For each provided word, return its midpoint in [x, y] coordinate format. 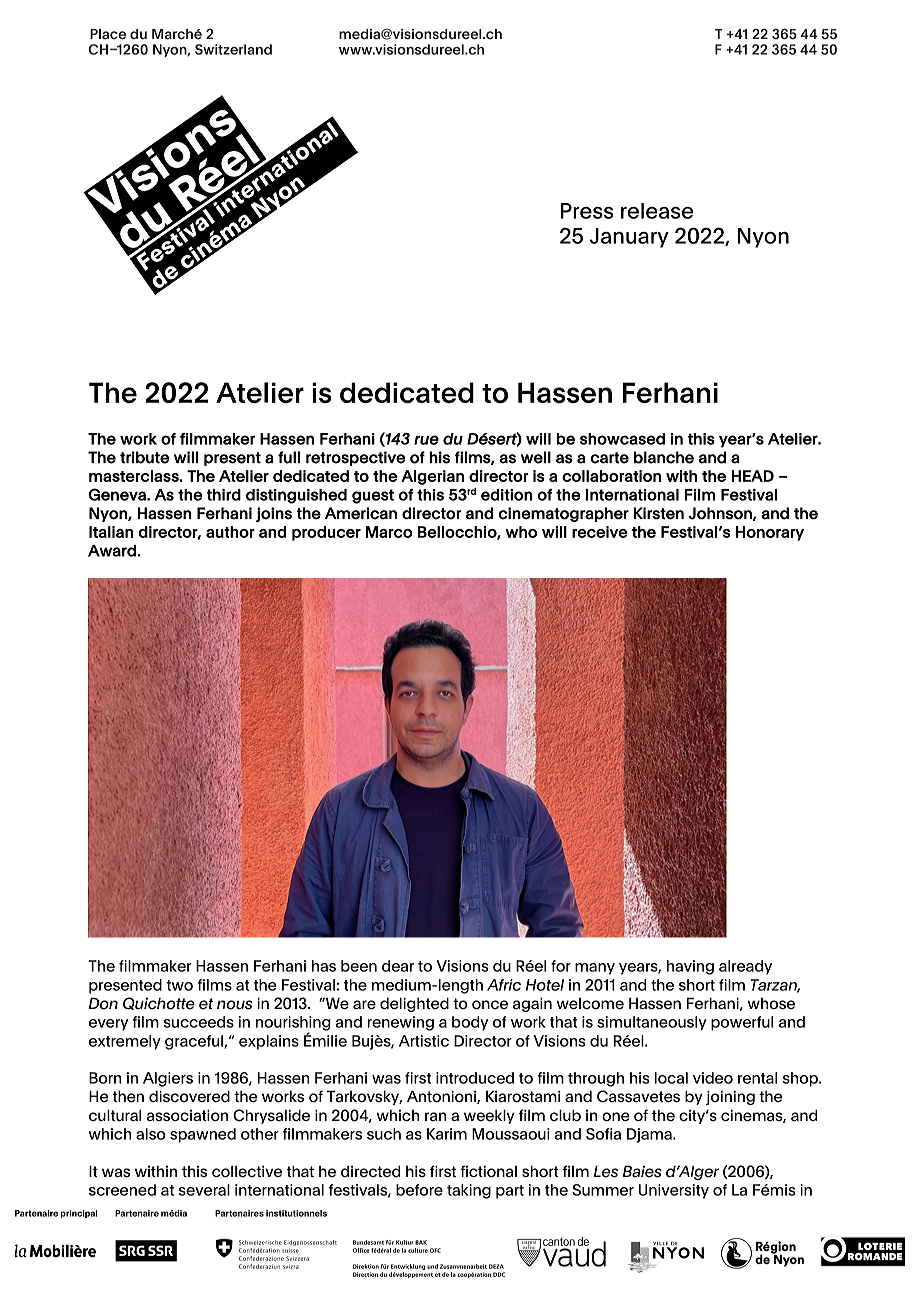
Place [108, 34]
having [690, 967]
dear [398, 966]
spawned [203, 1135]
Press [587, 211]
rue [426, 440]
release [657, 211]
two [179, 985]
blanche [664, 457]
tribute [144, 457]
